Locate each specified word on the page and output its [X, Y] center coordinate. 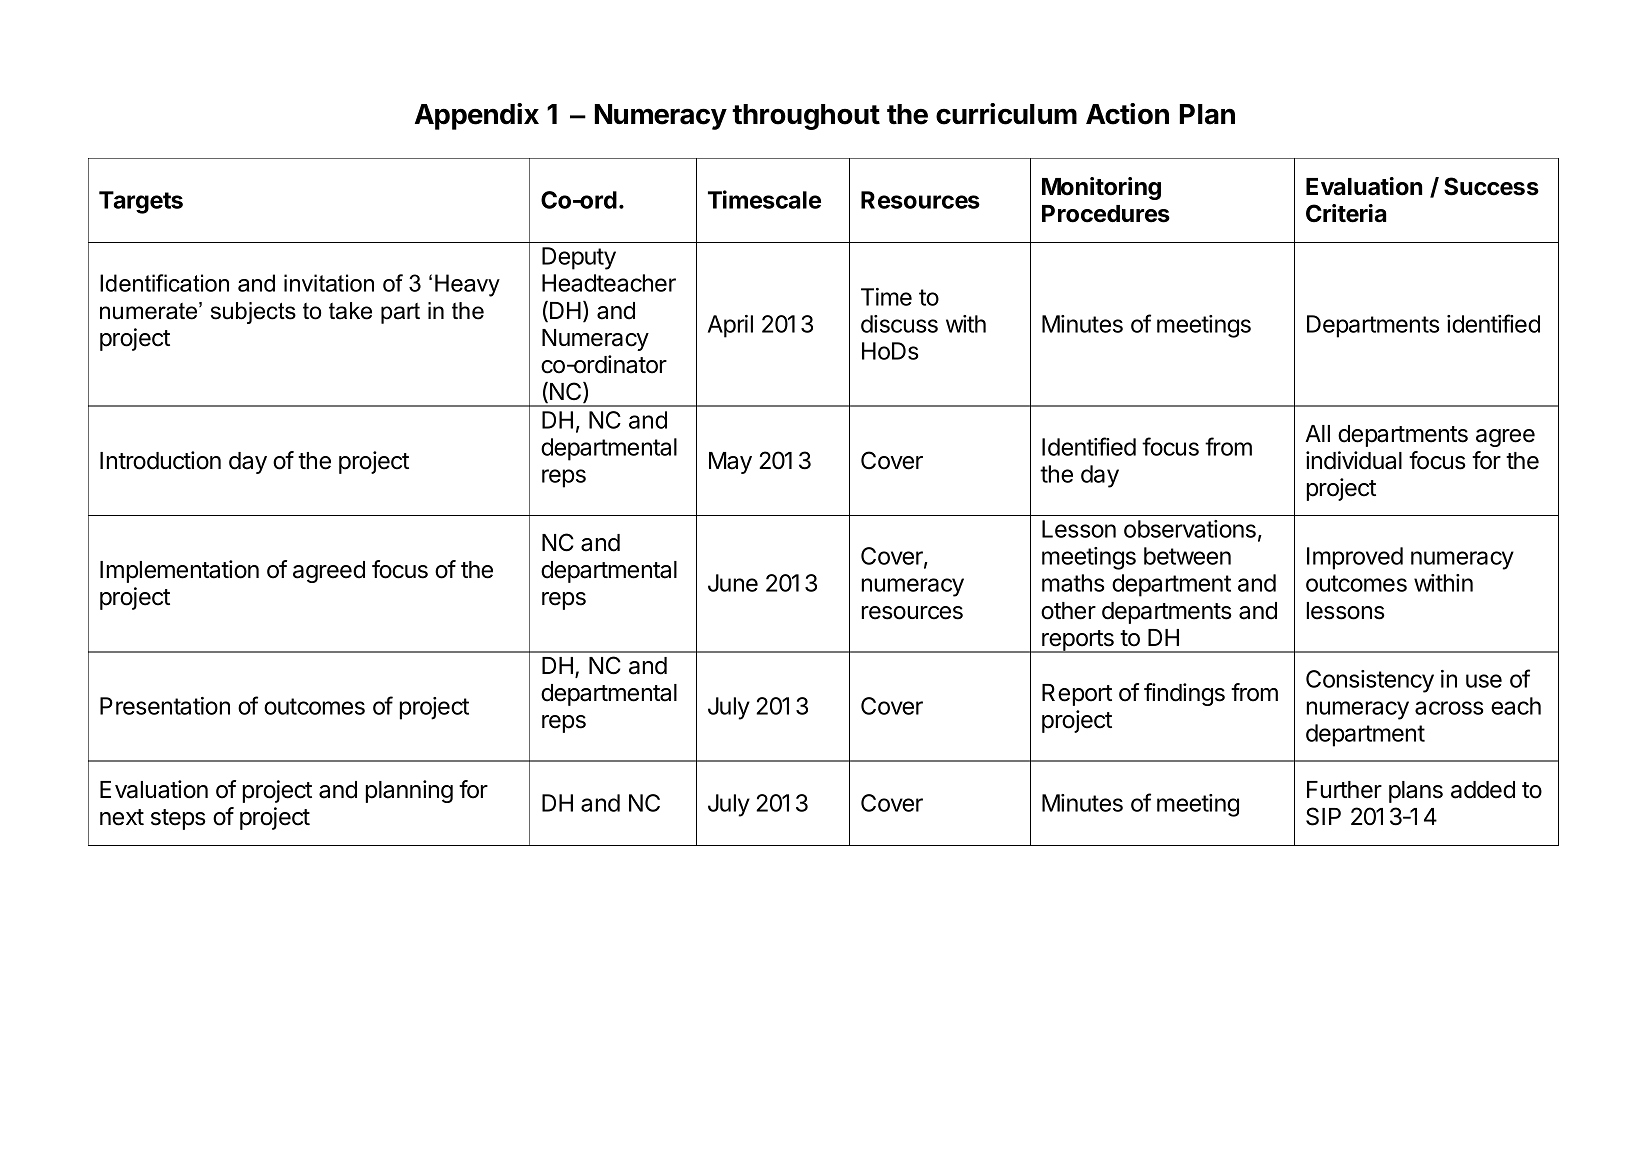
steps [178, 819]
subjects [253, 313]
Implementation [179, 571]
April [730, 326]
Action [1127, 114]
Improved [1355, 558]
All [1317, 433]
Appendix [477, 116]
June [733, 583]
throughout [806, 117]
